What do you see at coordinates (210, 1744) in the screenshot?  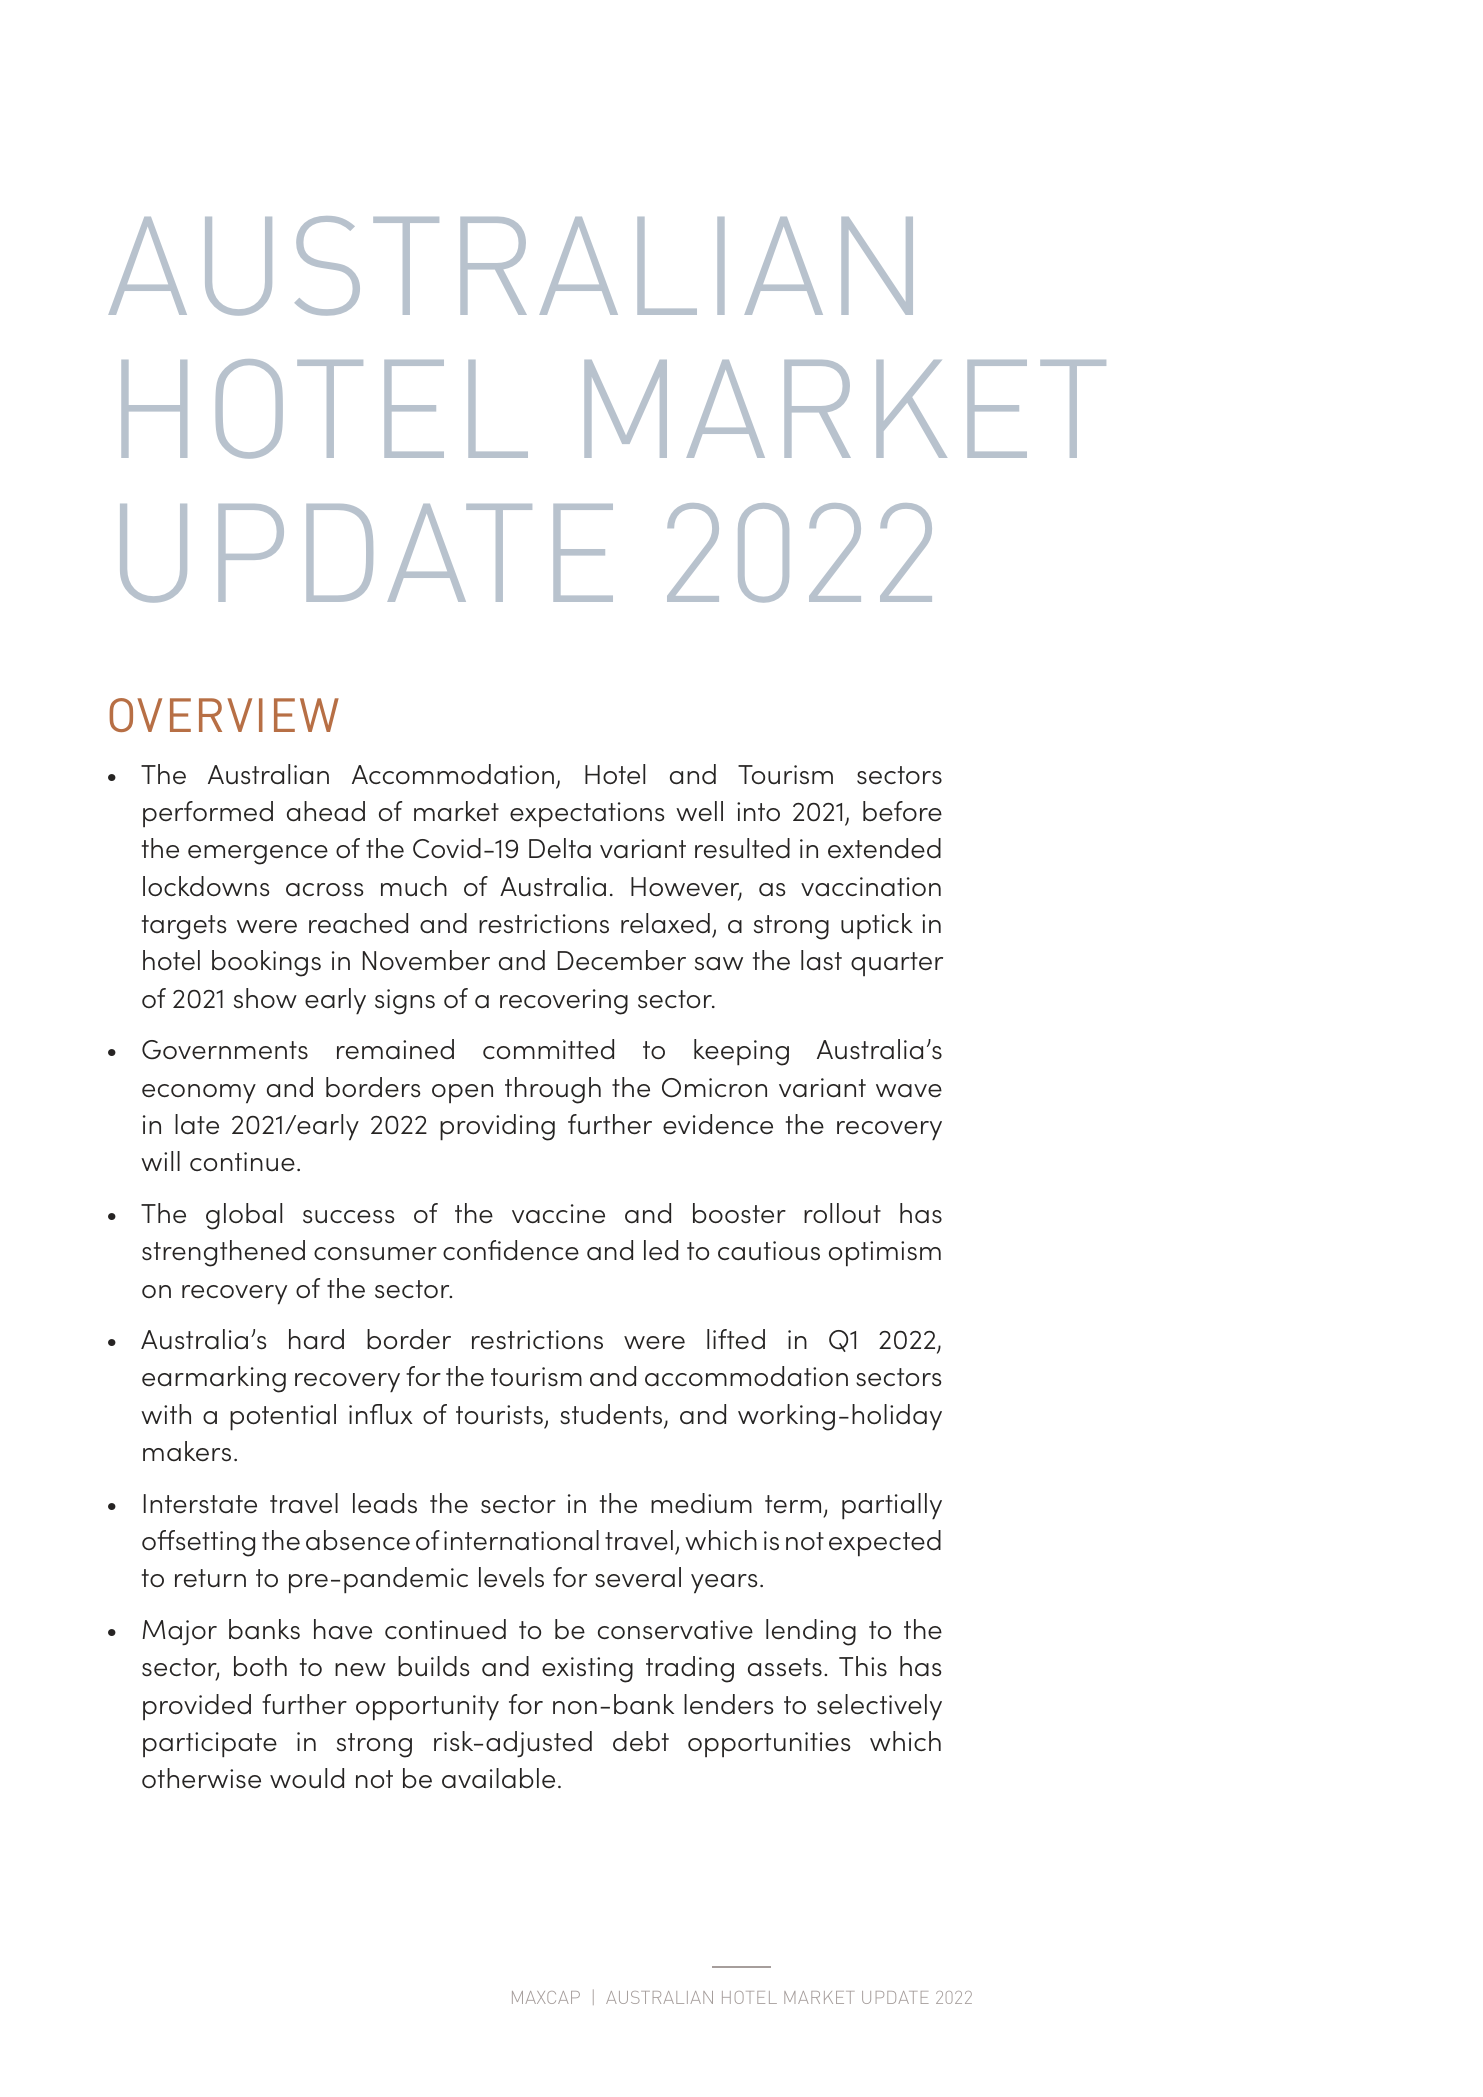 I see `participate` at bounding box center [210, 1744].
